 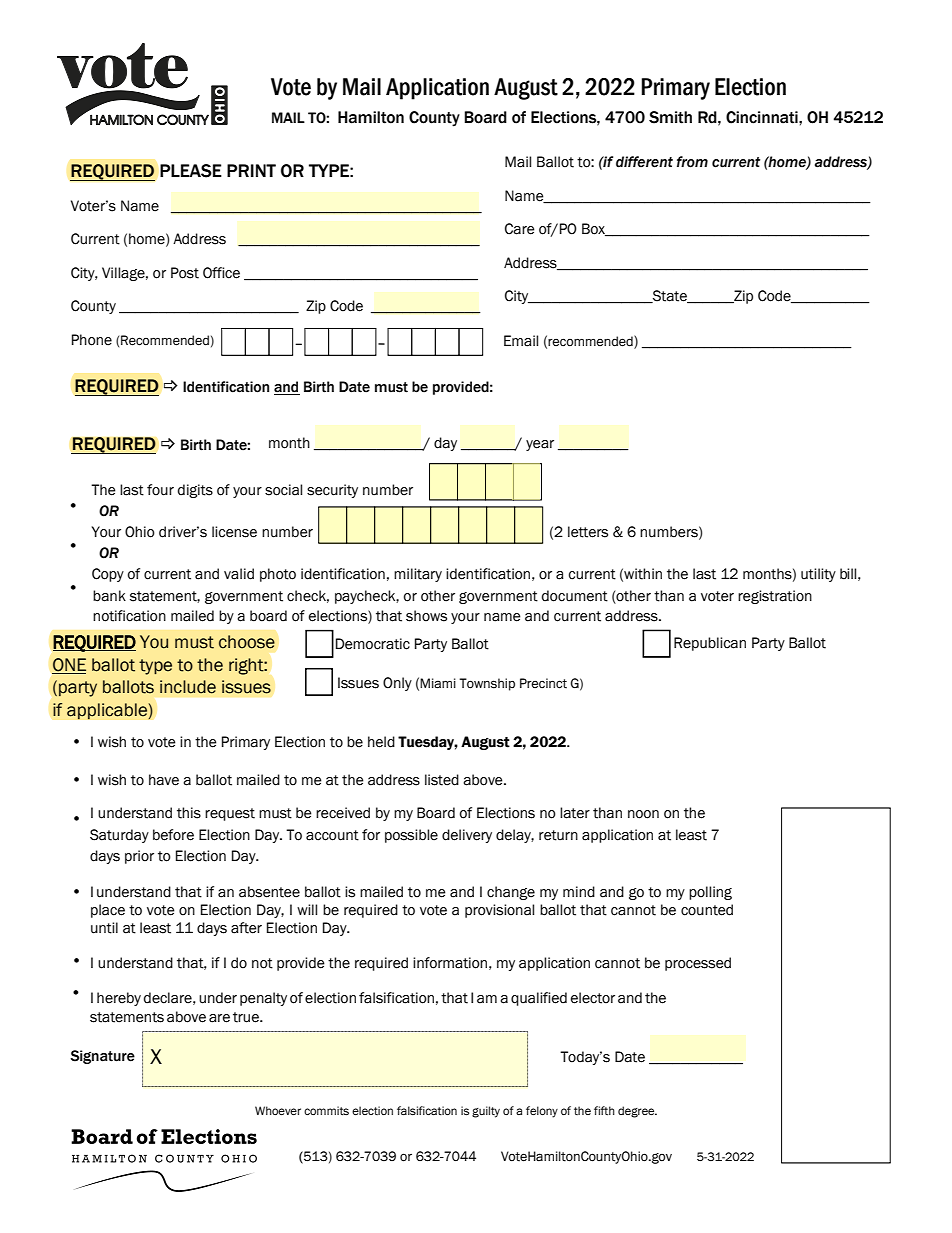 I want to click on Republican, so click(x=710, y=644).
